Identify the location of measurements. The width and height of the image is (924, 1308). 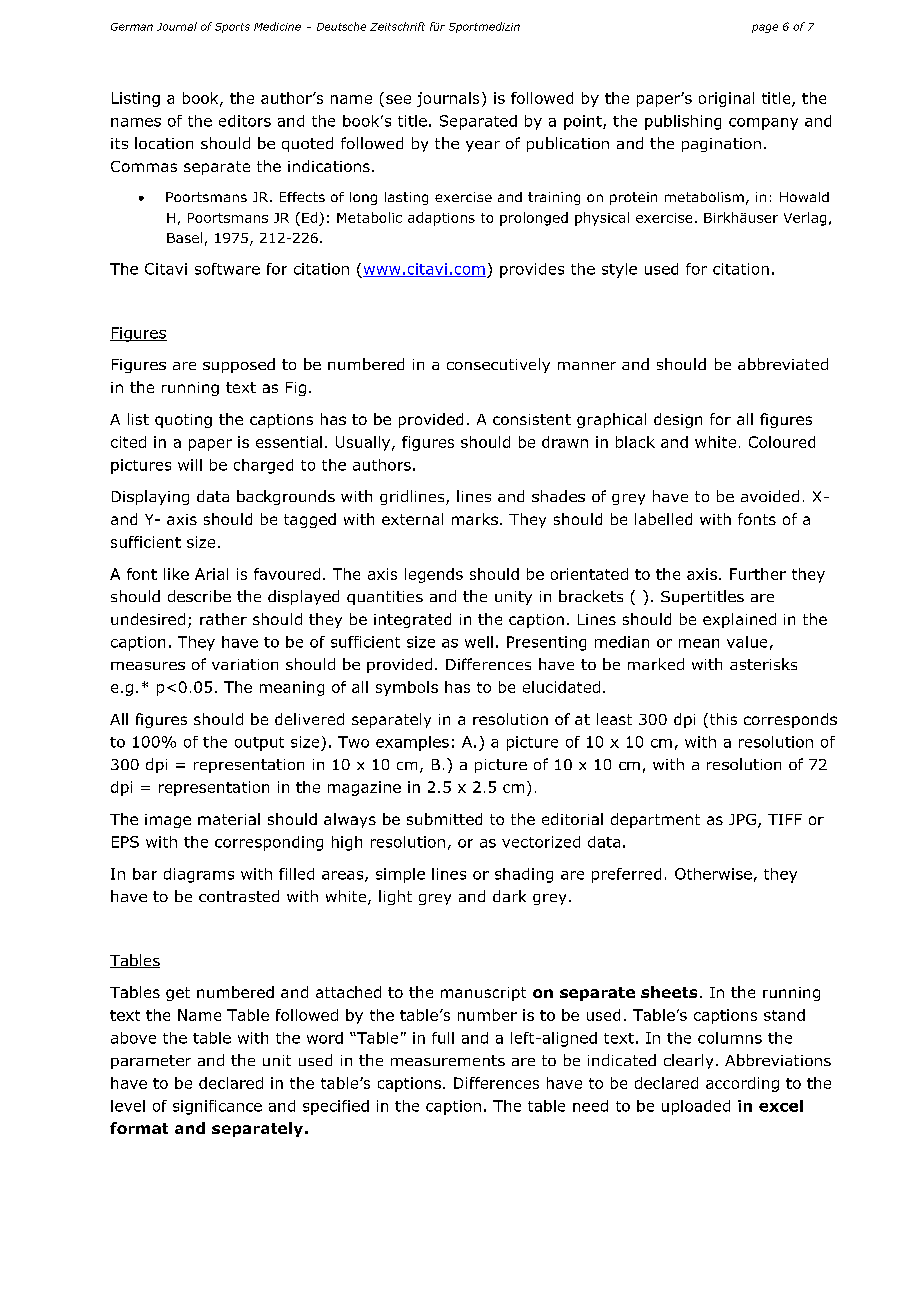
(448, 1060).
